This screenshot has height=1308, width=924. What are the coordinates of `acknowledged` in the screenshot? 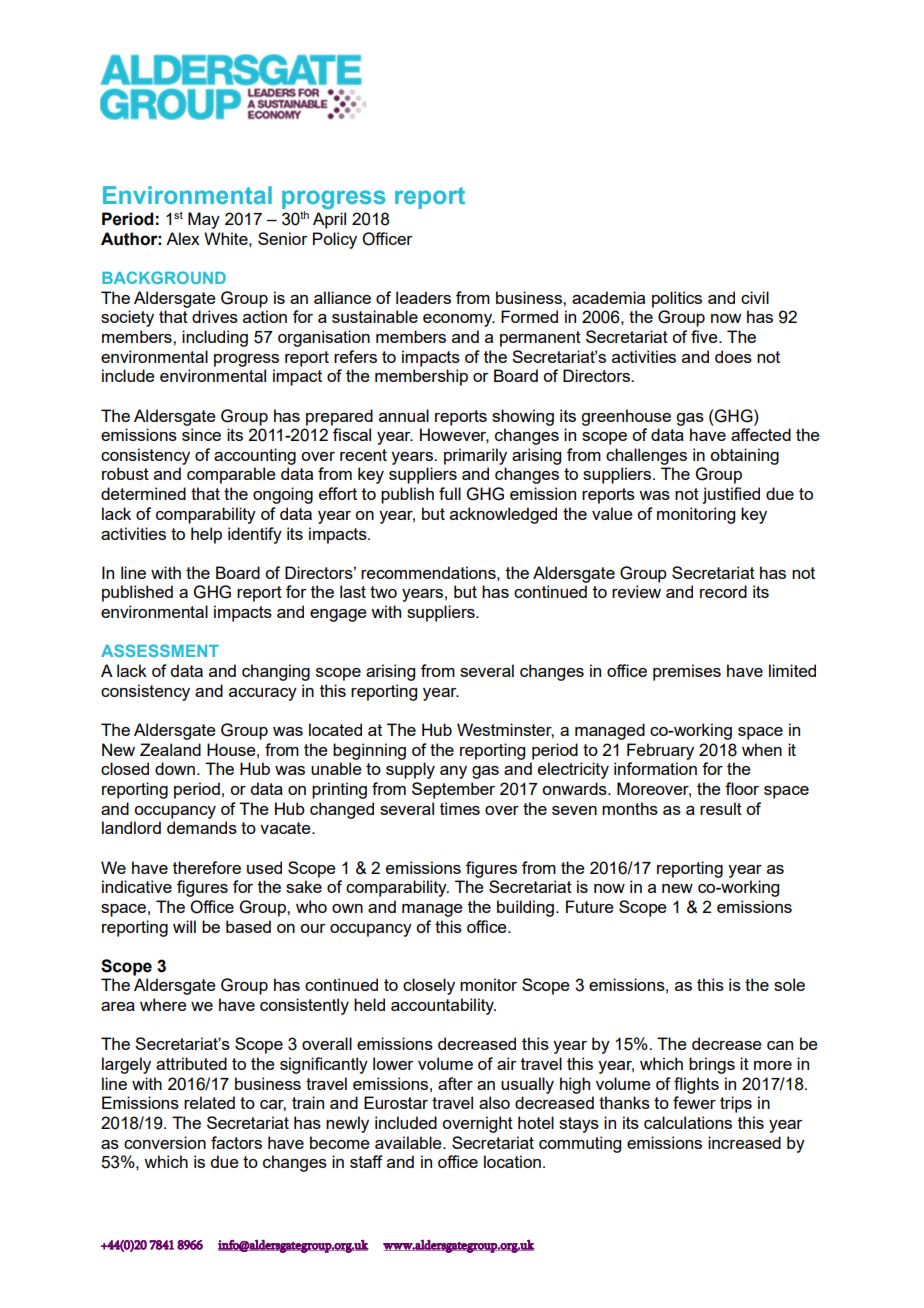 It's located at (503, 515).
